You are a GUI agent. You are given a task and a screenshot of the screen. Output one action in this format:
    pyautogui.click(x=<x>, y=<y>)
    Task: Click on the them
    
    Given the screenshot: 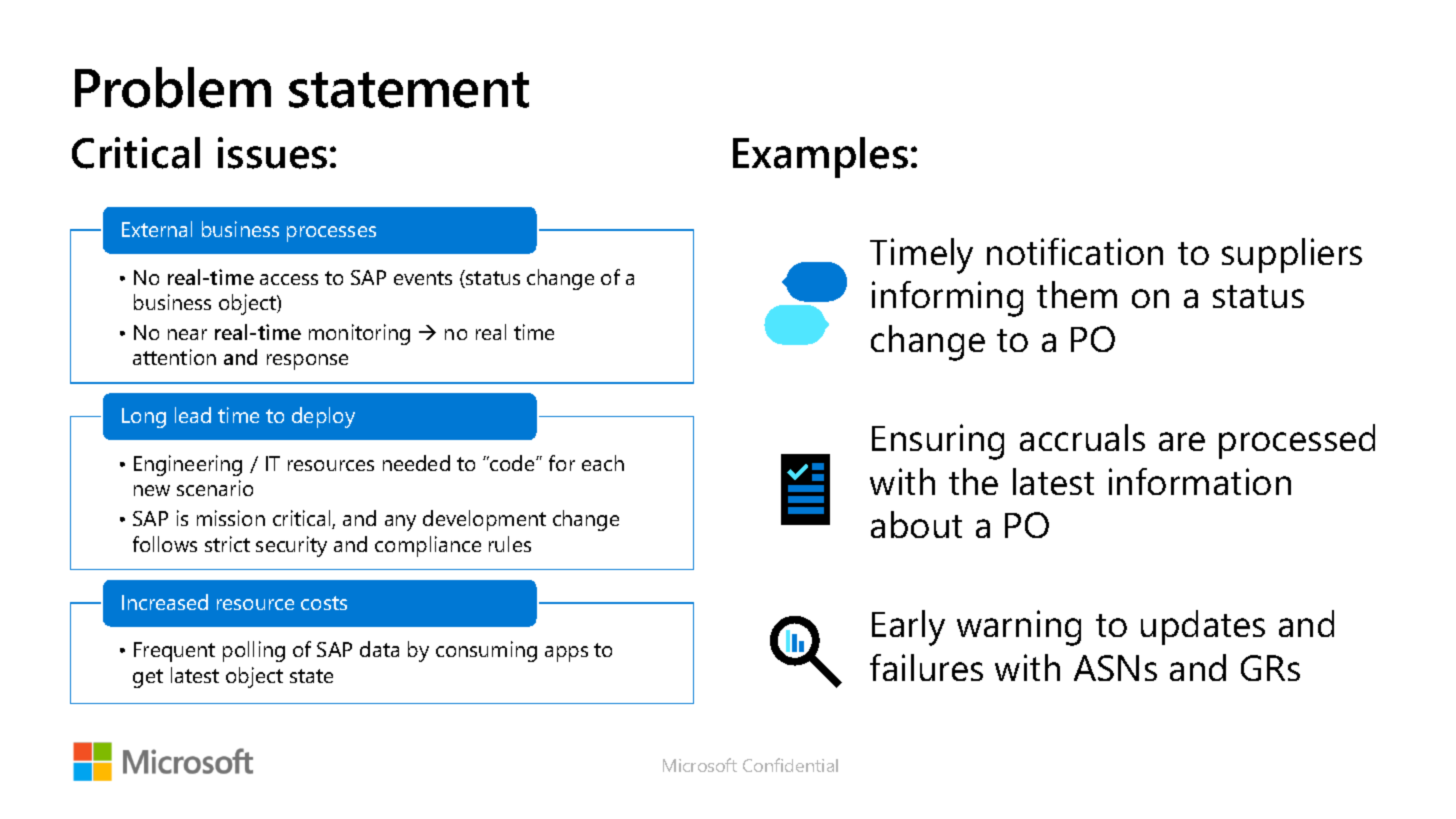 What is the action you would take?
    pyautogui.click(x=1077, y=294)
